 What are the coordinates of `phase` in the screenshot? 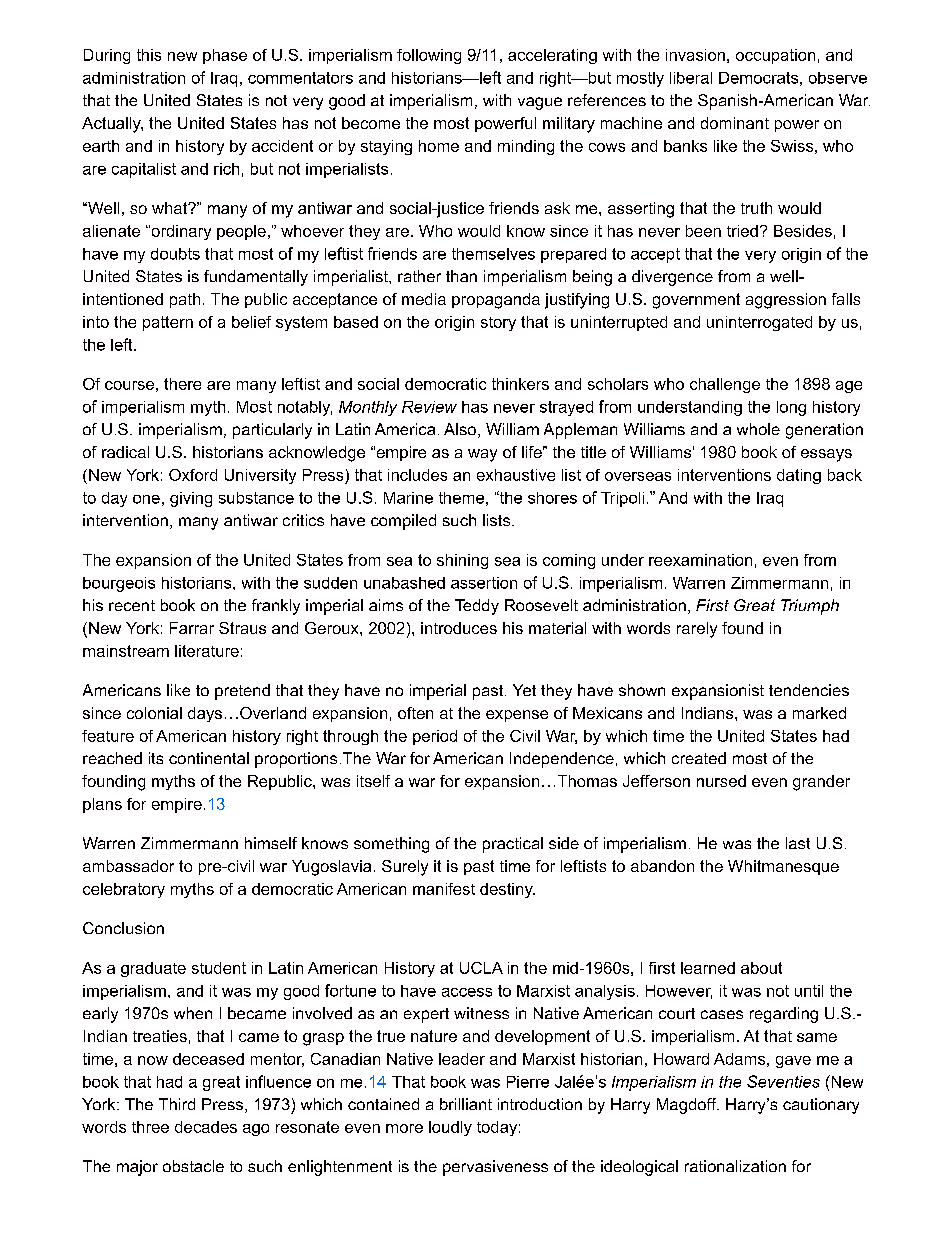 It's located at (225, 56).
